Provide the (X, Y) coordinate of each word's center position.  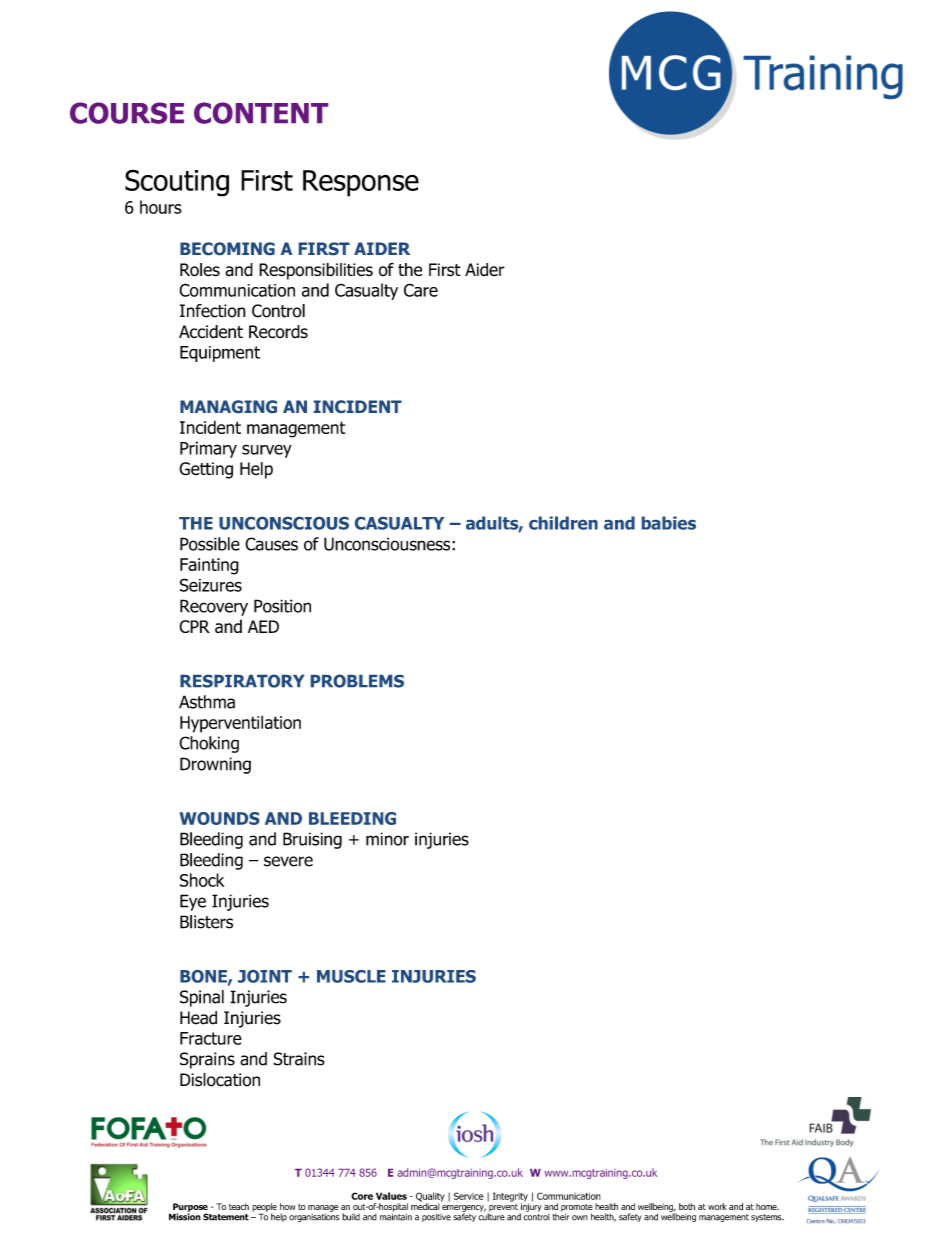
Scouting (177, 183)
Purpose (190, 1208)
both (687, 1206)
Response (361, 183)
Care (421, 290)
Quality (430, 1198)
